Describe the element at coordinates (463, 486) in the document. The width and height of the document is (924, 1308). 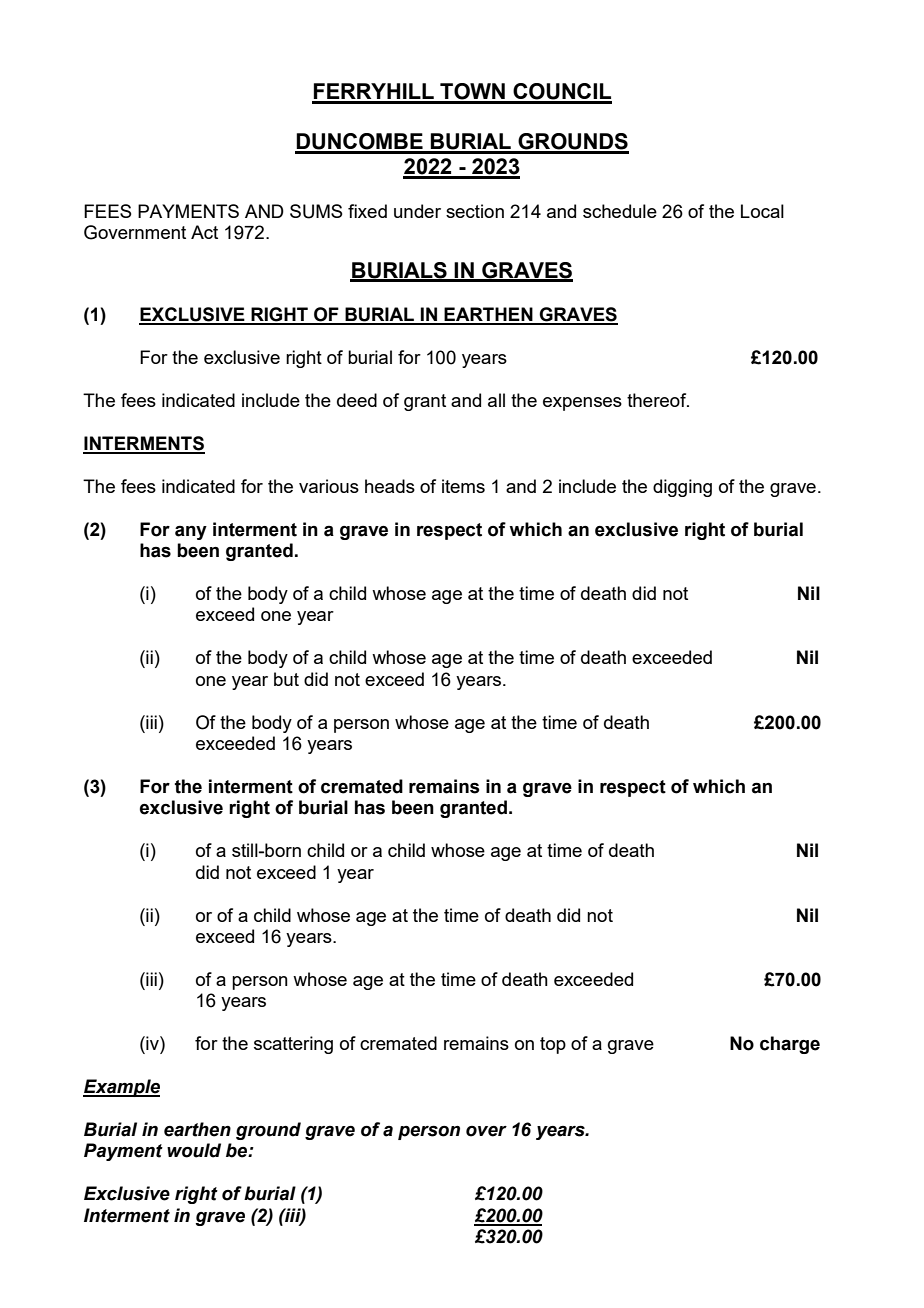
I see `items` at that location.
